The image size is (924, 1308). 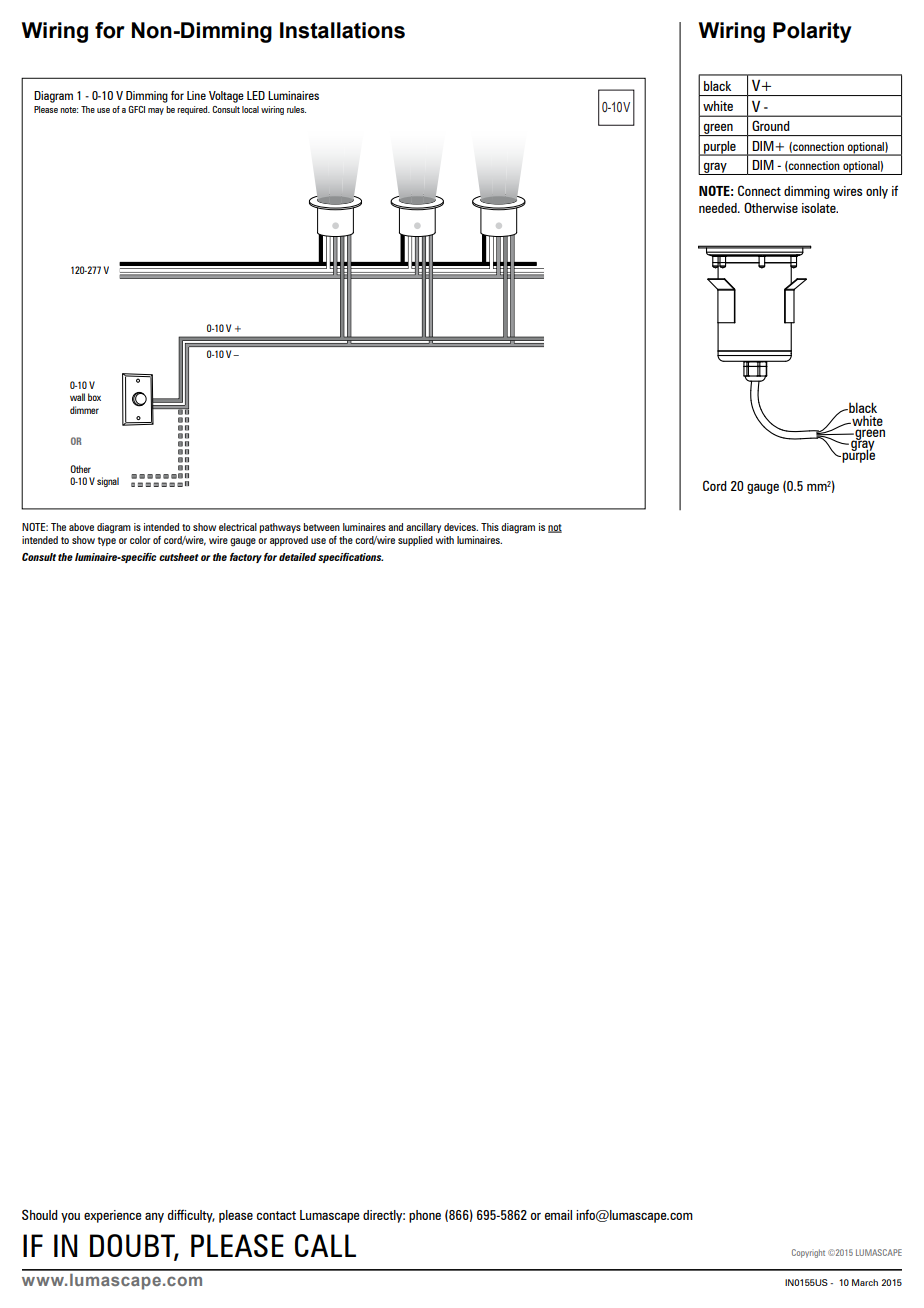 What do you see at coordinates (812, 32) in the image?
I see `Polarity` at bounding box center [812, 32].
